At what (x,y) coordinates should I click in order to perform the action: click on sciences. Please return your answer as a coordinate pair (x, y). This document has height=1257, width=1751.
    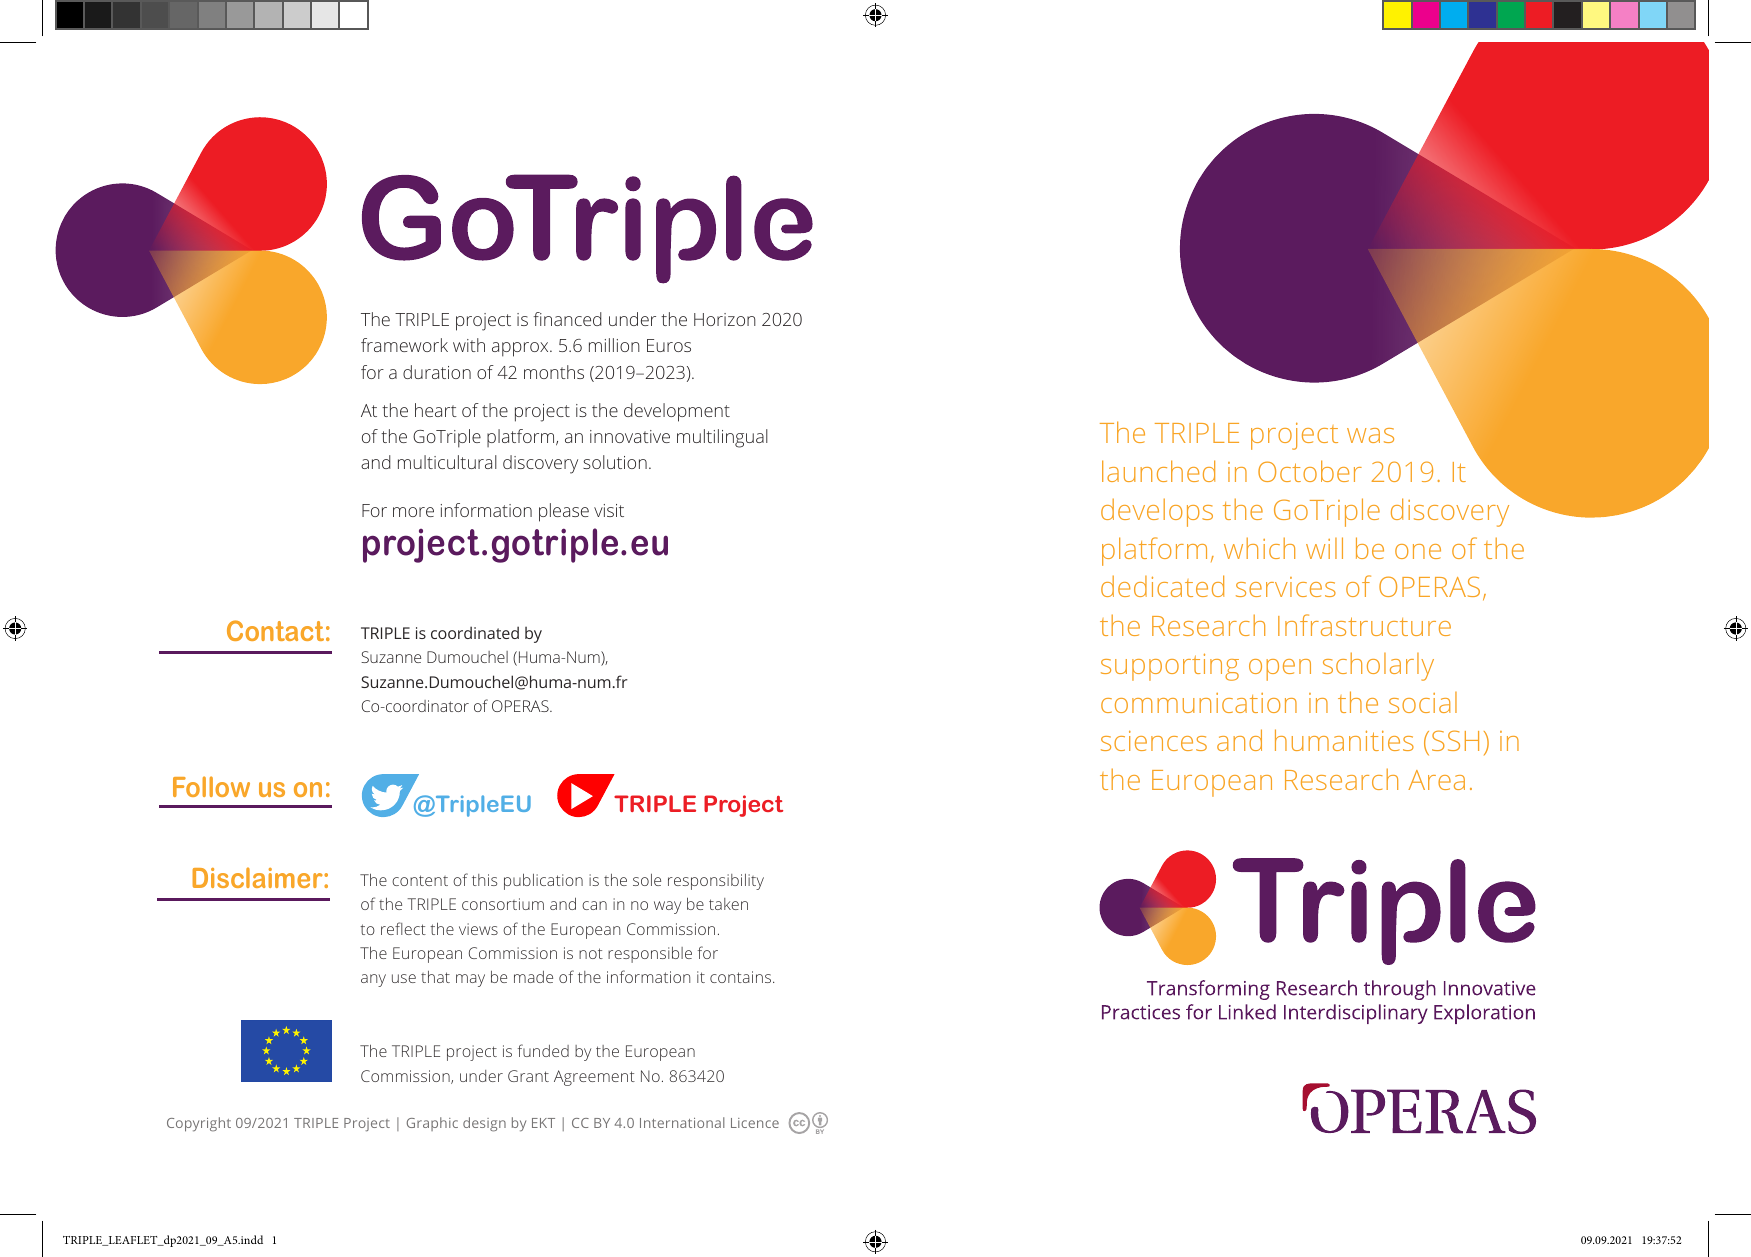
    Looking at the image, I should click on (1154, 741).
